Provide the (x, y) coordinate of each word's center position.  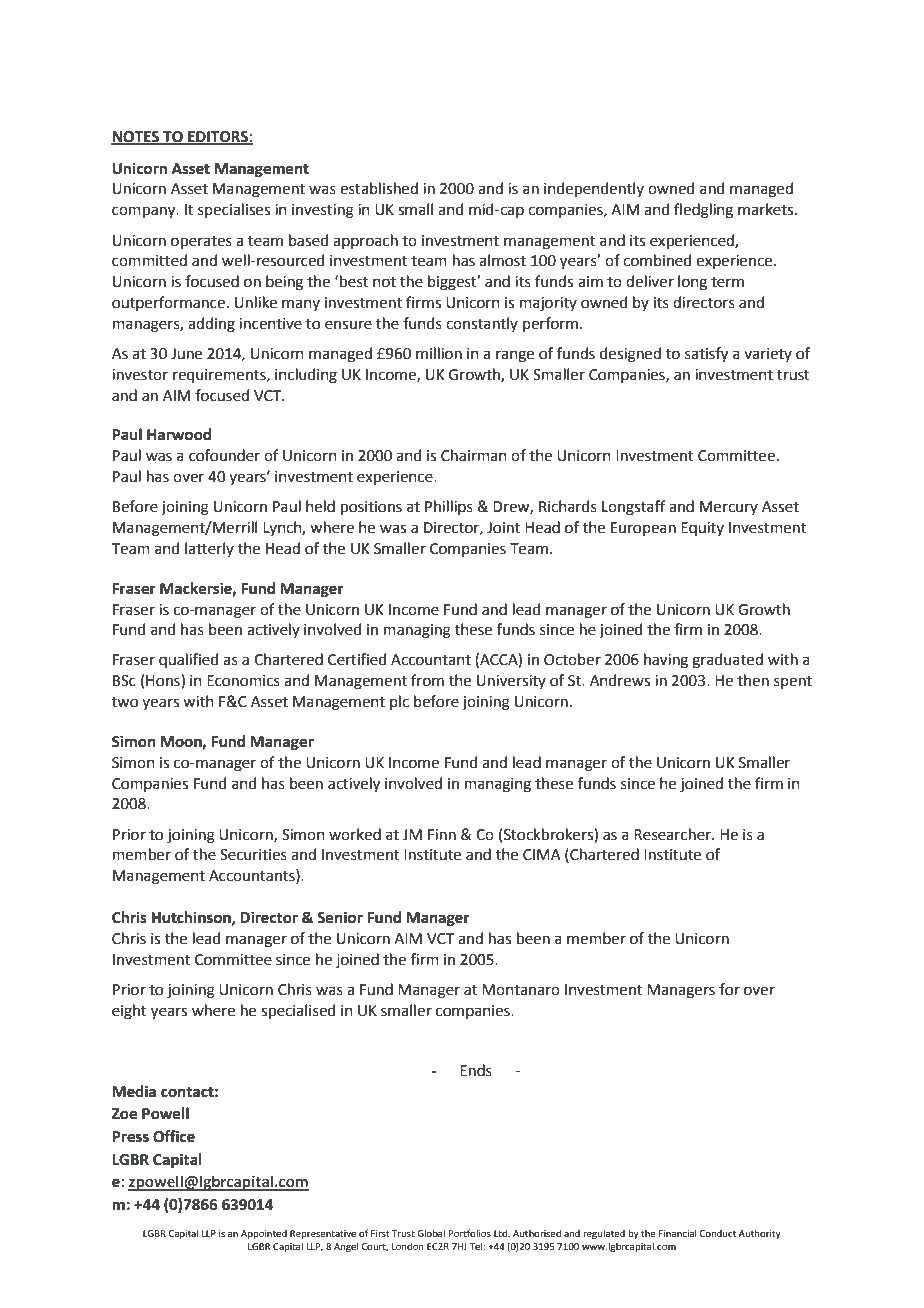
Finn (442, 834)
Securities (253, 855)
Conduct (717, 1233)
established (379, 188)
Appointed (264, 1234)
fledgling (703, 211)
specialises (234, 210)
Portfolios (469, 1233)
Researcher (673, 834)
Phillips (449, 507)
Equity (702, 529)
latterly (209, 549)
